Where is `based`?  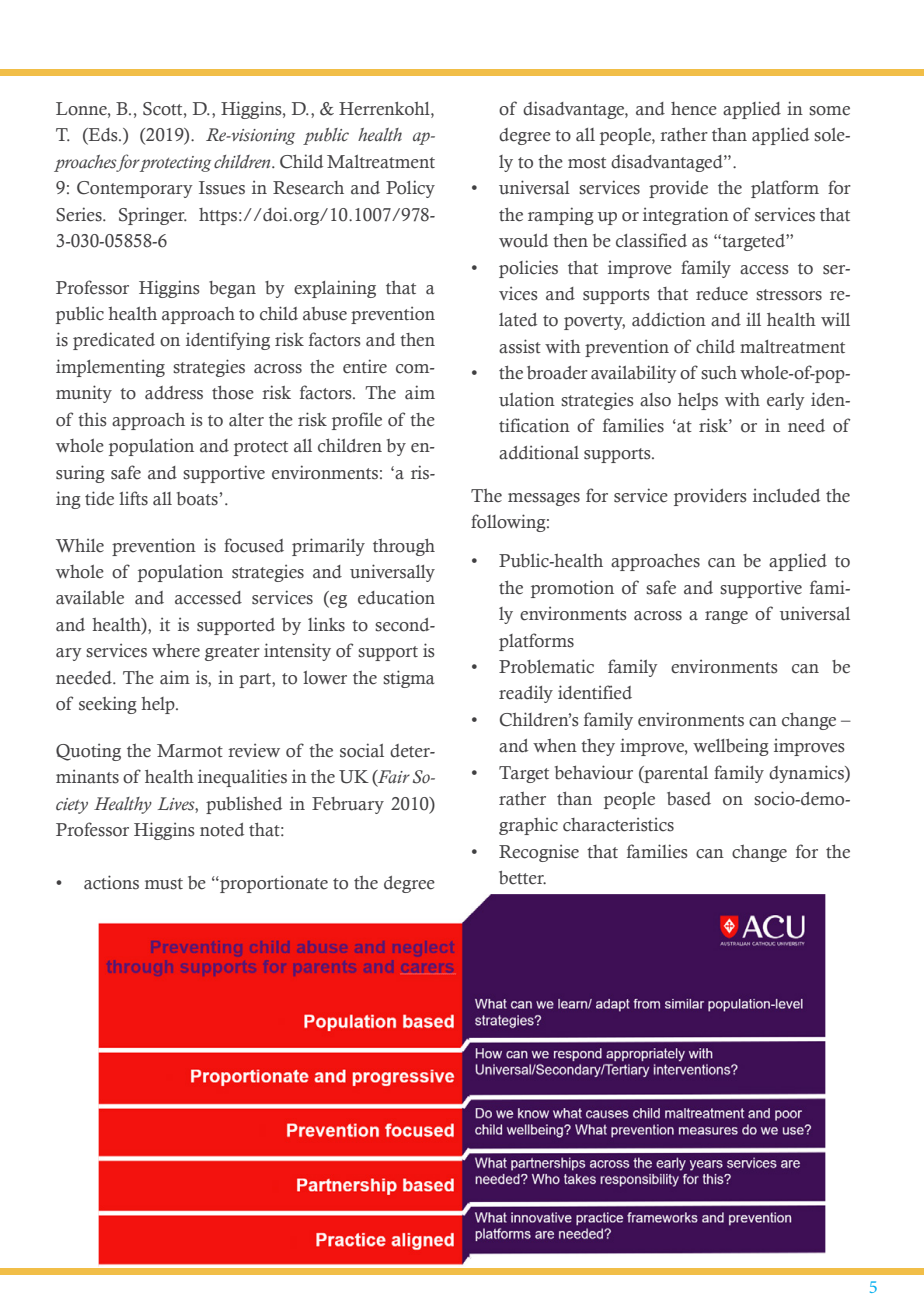
based is located at coordinates (689, 799).
